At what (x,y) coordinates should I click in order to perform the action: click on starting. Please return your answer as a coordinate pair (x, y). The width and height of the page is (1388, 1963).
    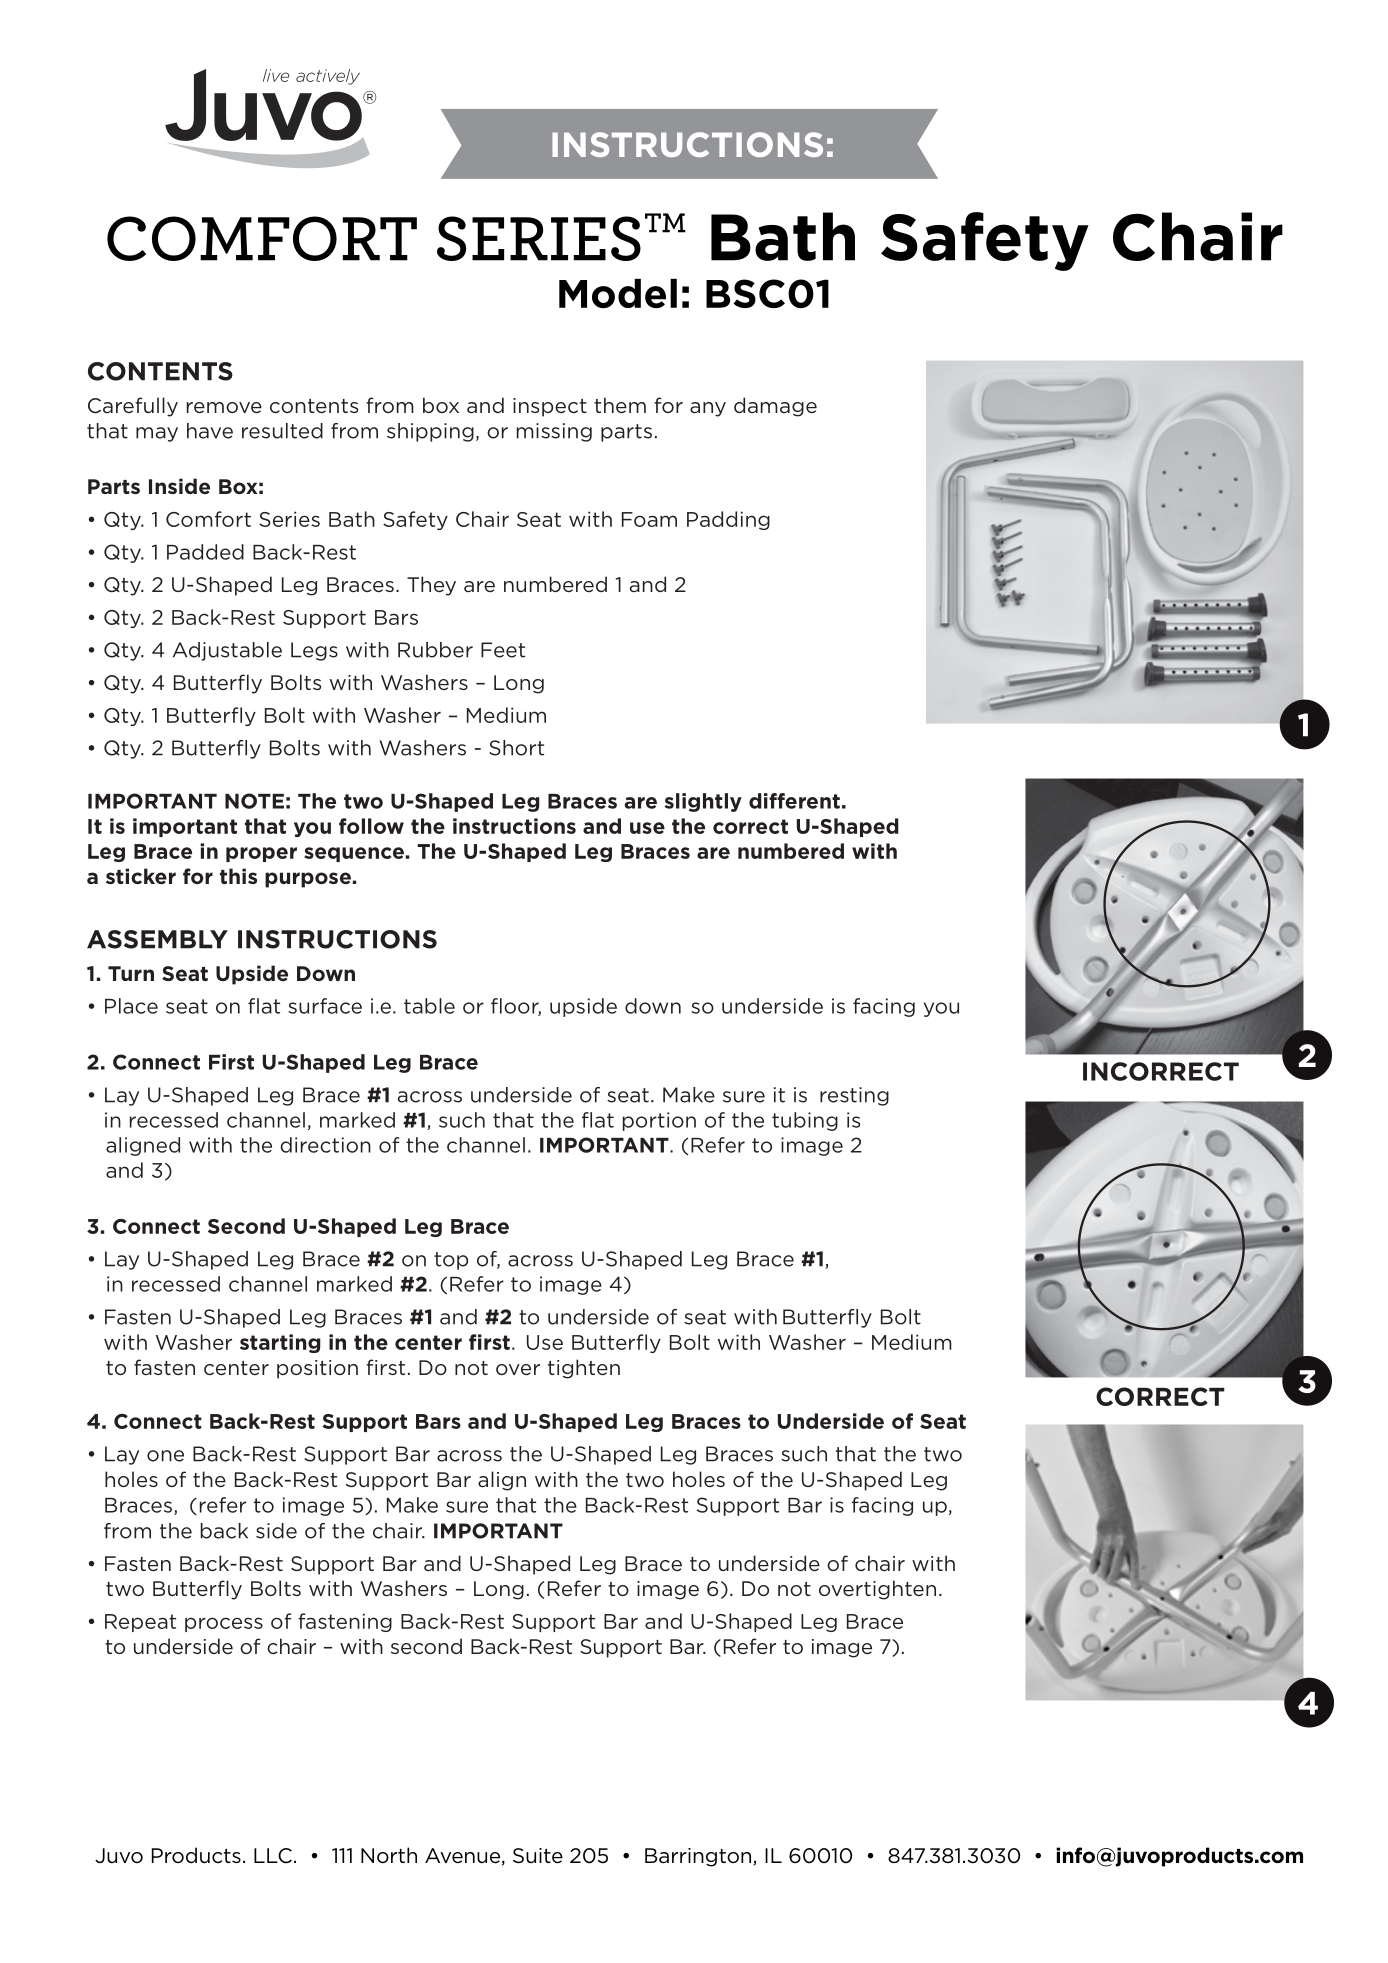
    Looking at the image, I should click on (280, 1343).
